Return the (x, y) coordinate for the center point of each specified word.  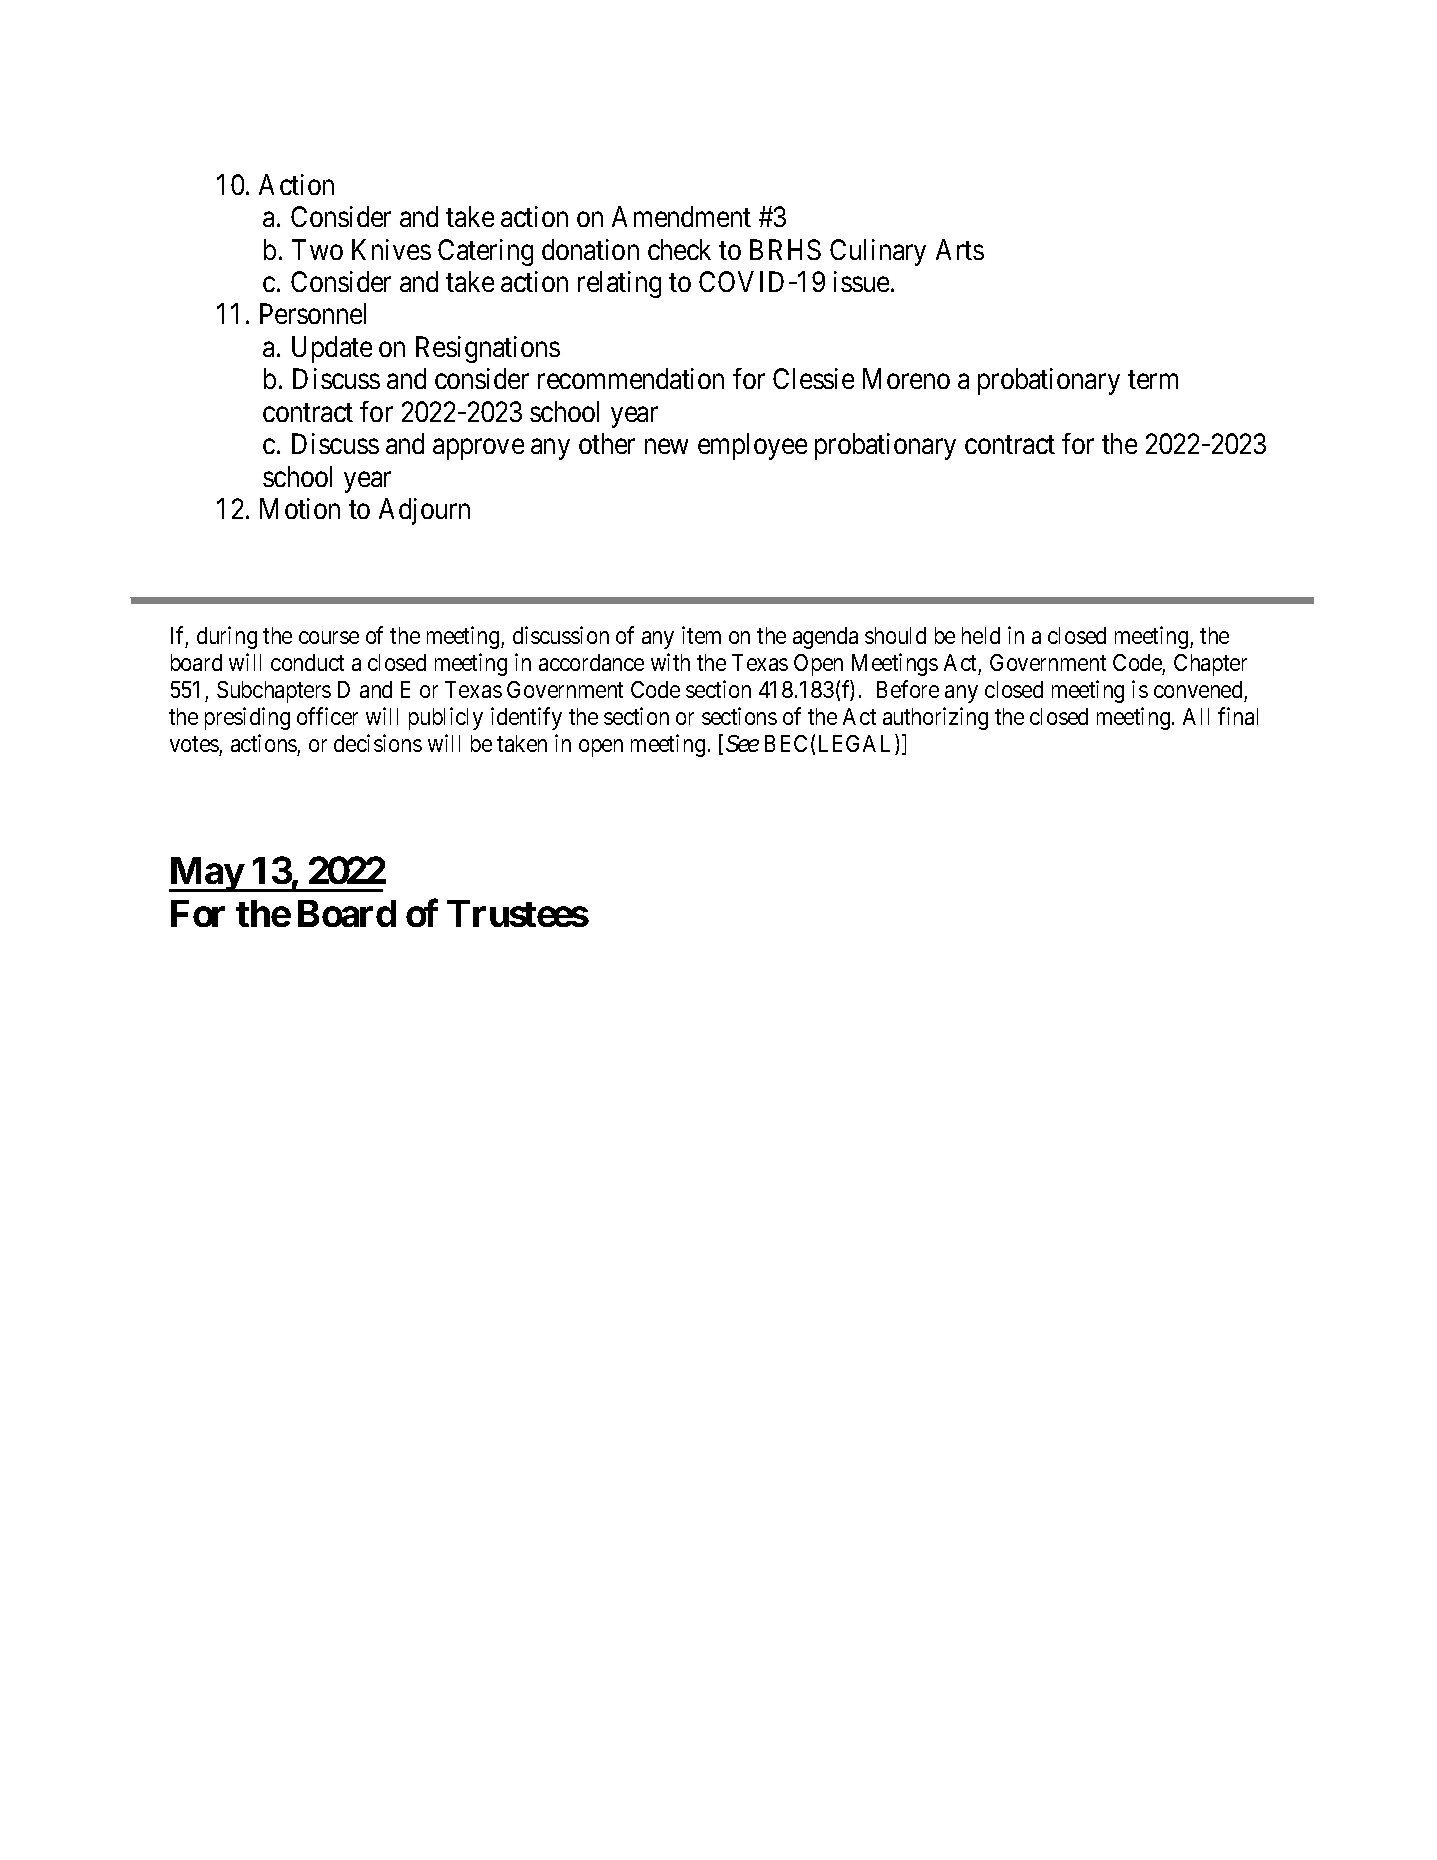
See (742, 743)
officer (327, 716)
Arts (960, 249)
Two (317, 249)
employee (752, 446)
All (1196, 716)
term (1153, 380)
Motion (300, 508)
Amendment (681, 216)
